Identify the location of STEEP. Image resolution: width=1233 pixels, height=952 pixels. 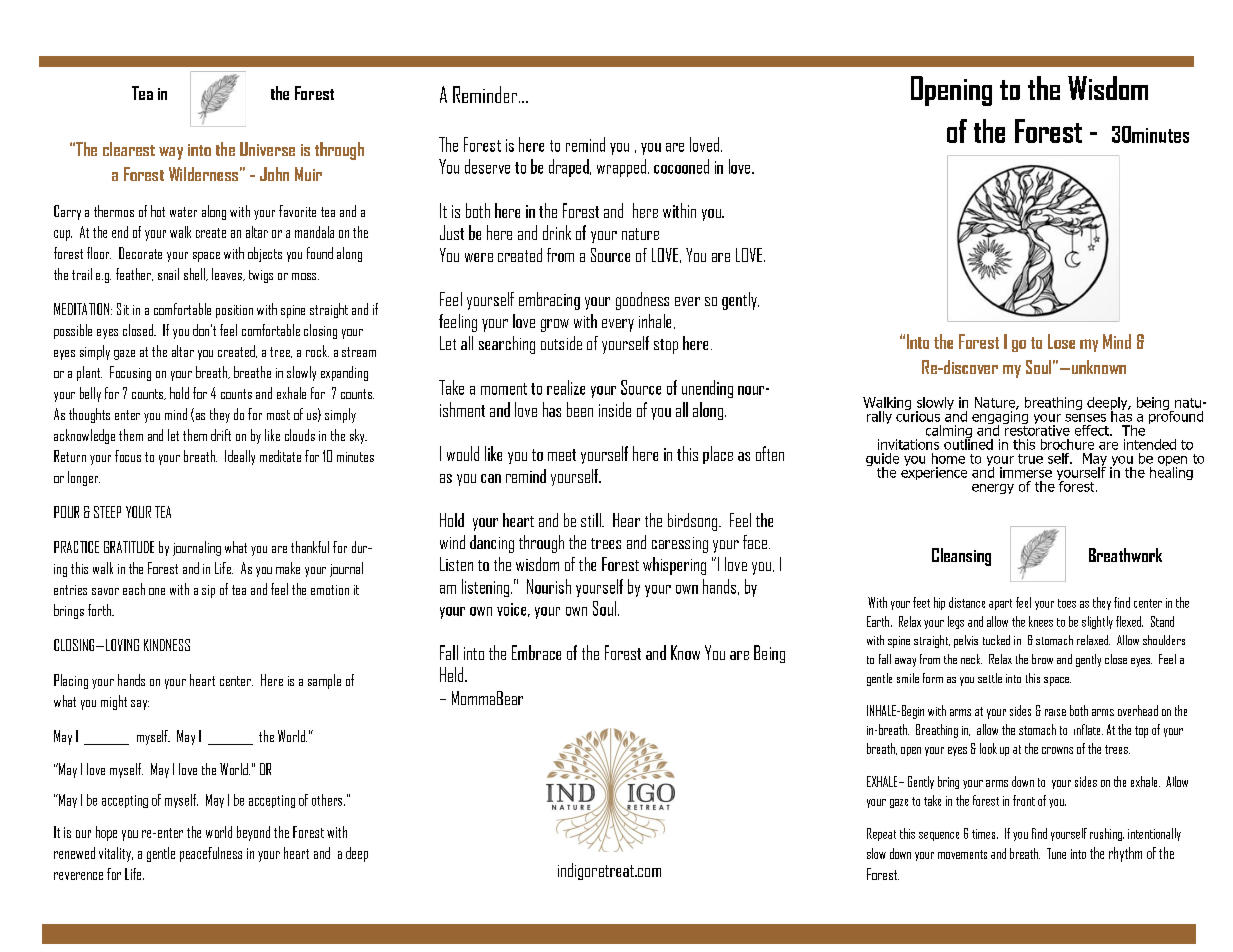
(107, 512).
